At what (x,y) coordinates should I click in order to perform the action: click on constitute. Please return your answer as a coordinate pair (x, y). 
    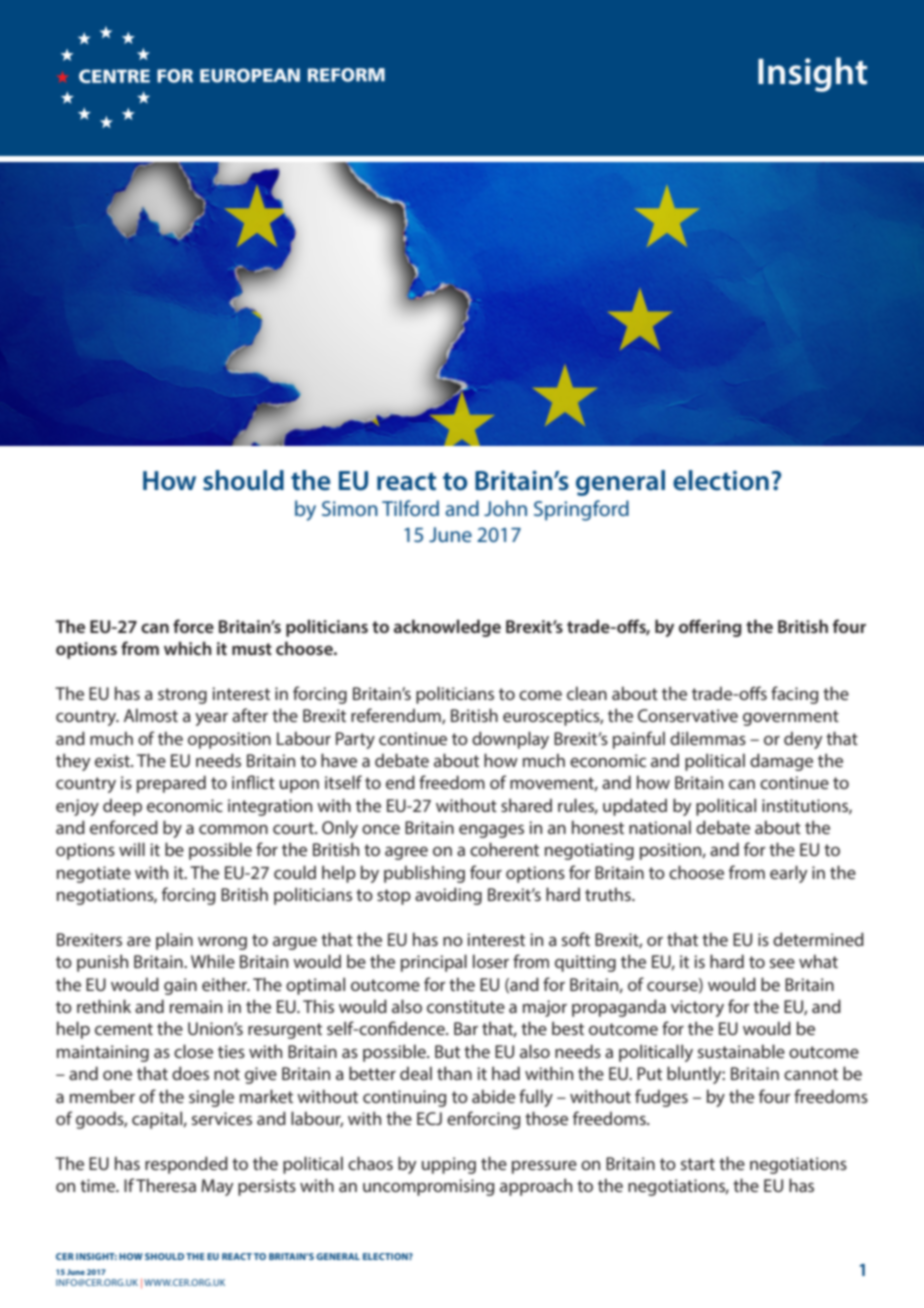
    Looking at the image, I should click on (466, 1006).
